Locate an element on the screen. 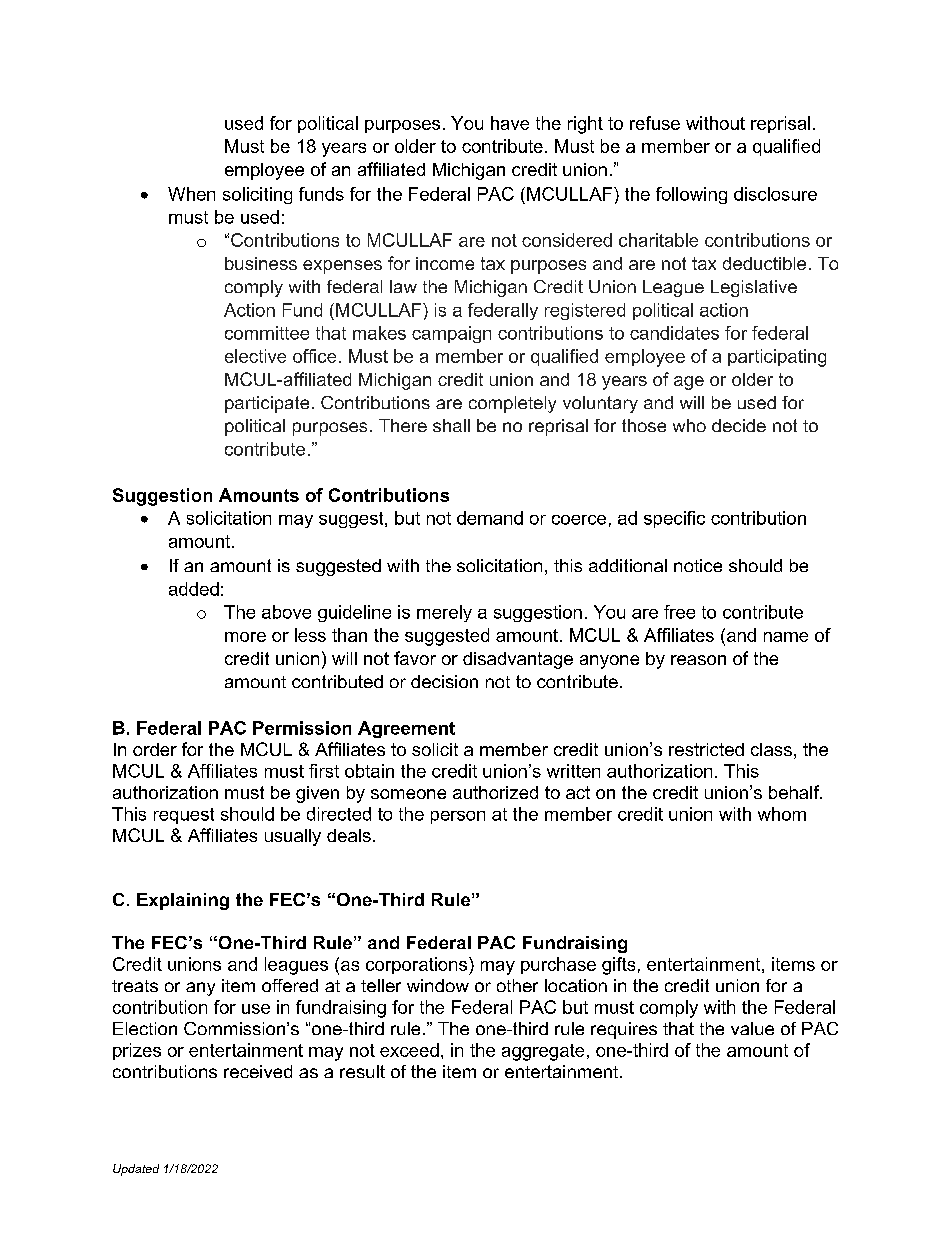 Image resolution: width=952 pixels, height=1233 pixels. have is located at coordinates (510, 123).
